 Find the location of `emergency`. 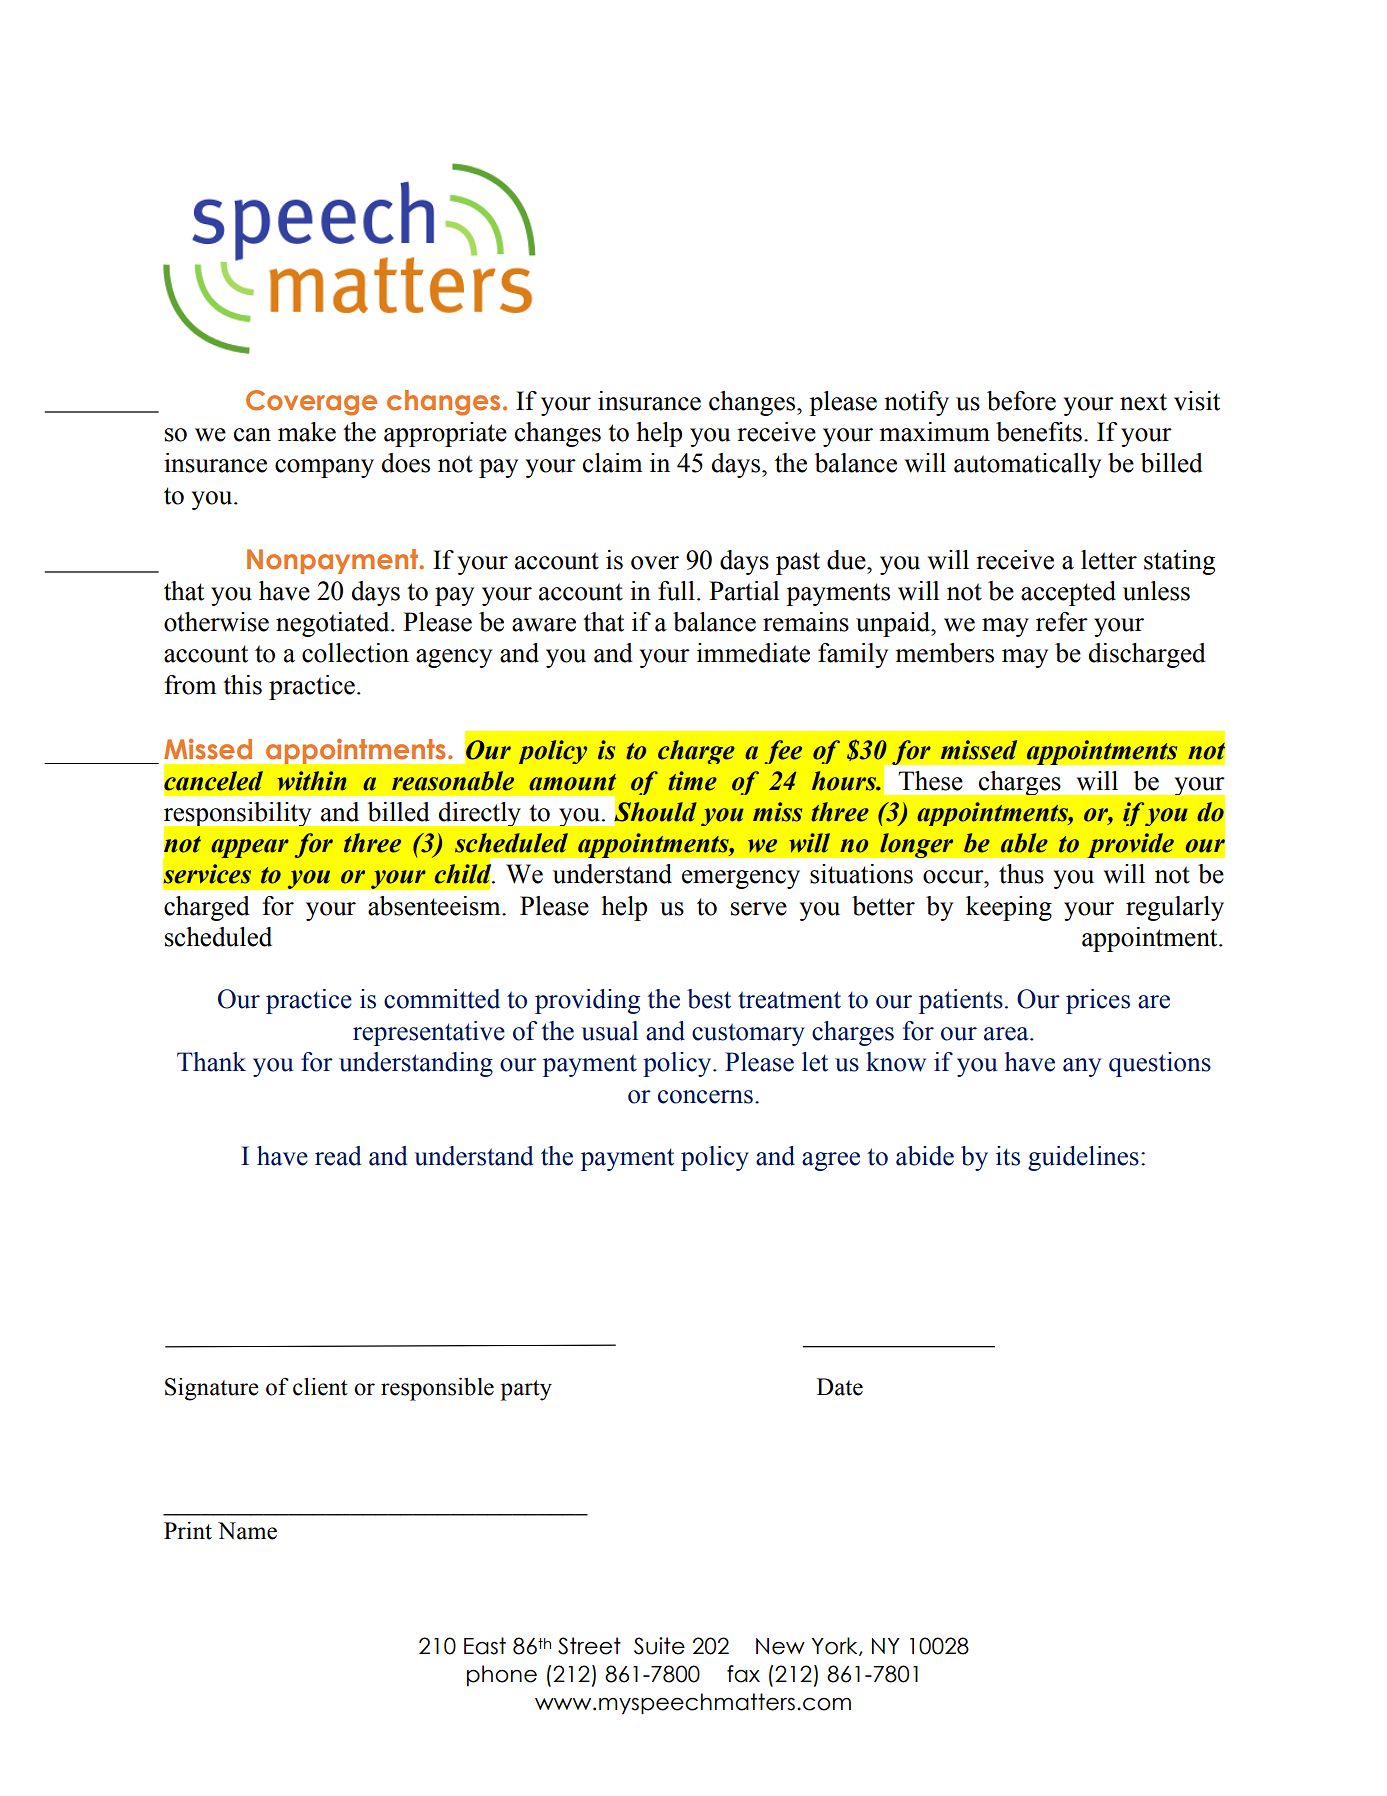

emergency is located at coordinates (741, 879).
